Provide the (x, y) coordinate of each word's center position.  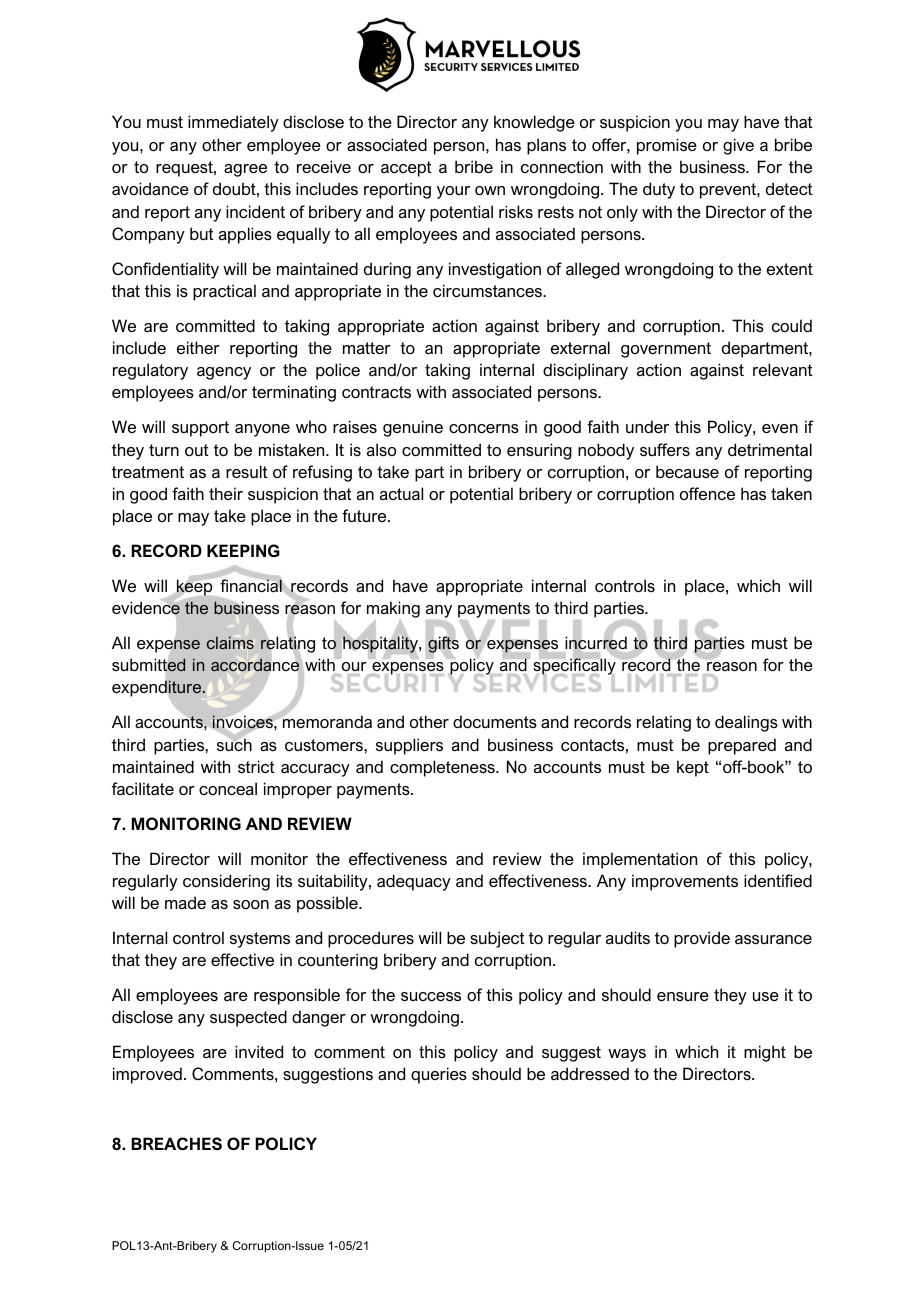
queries (439, 1075)
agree (245, 170)
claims (230, 642)
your (453, 192)
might (765, 1053)
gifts (443, 644)
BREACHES (176, 1143)
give (738, 146)
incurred (596, 643)
